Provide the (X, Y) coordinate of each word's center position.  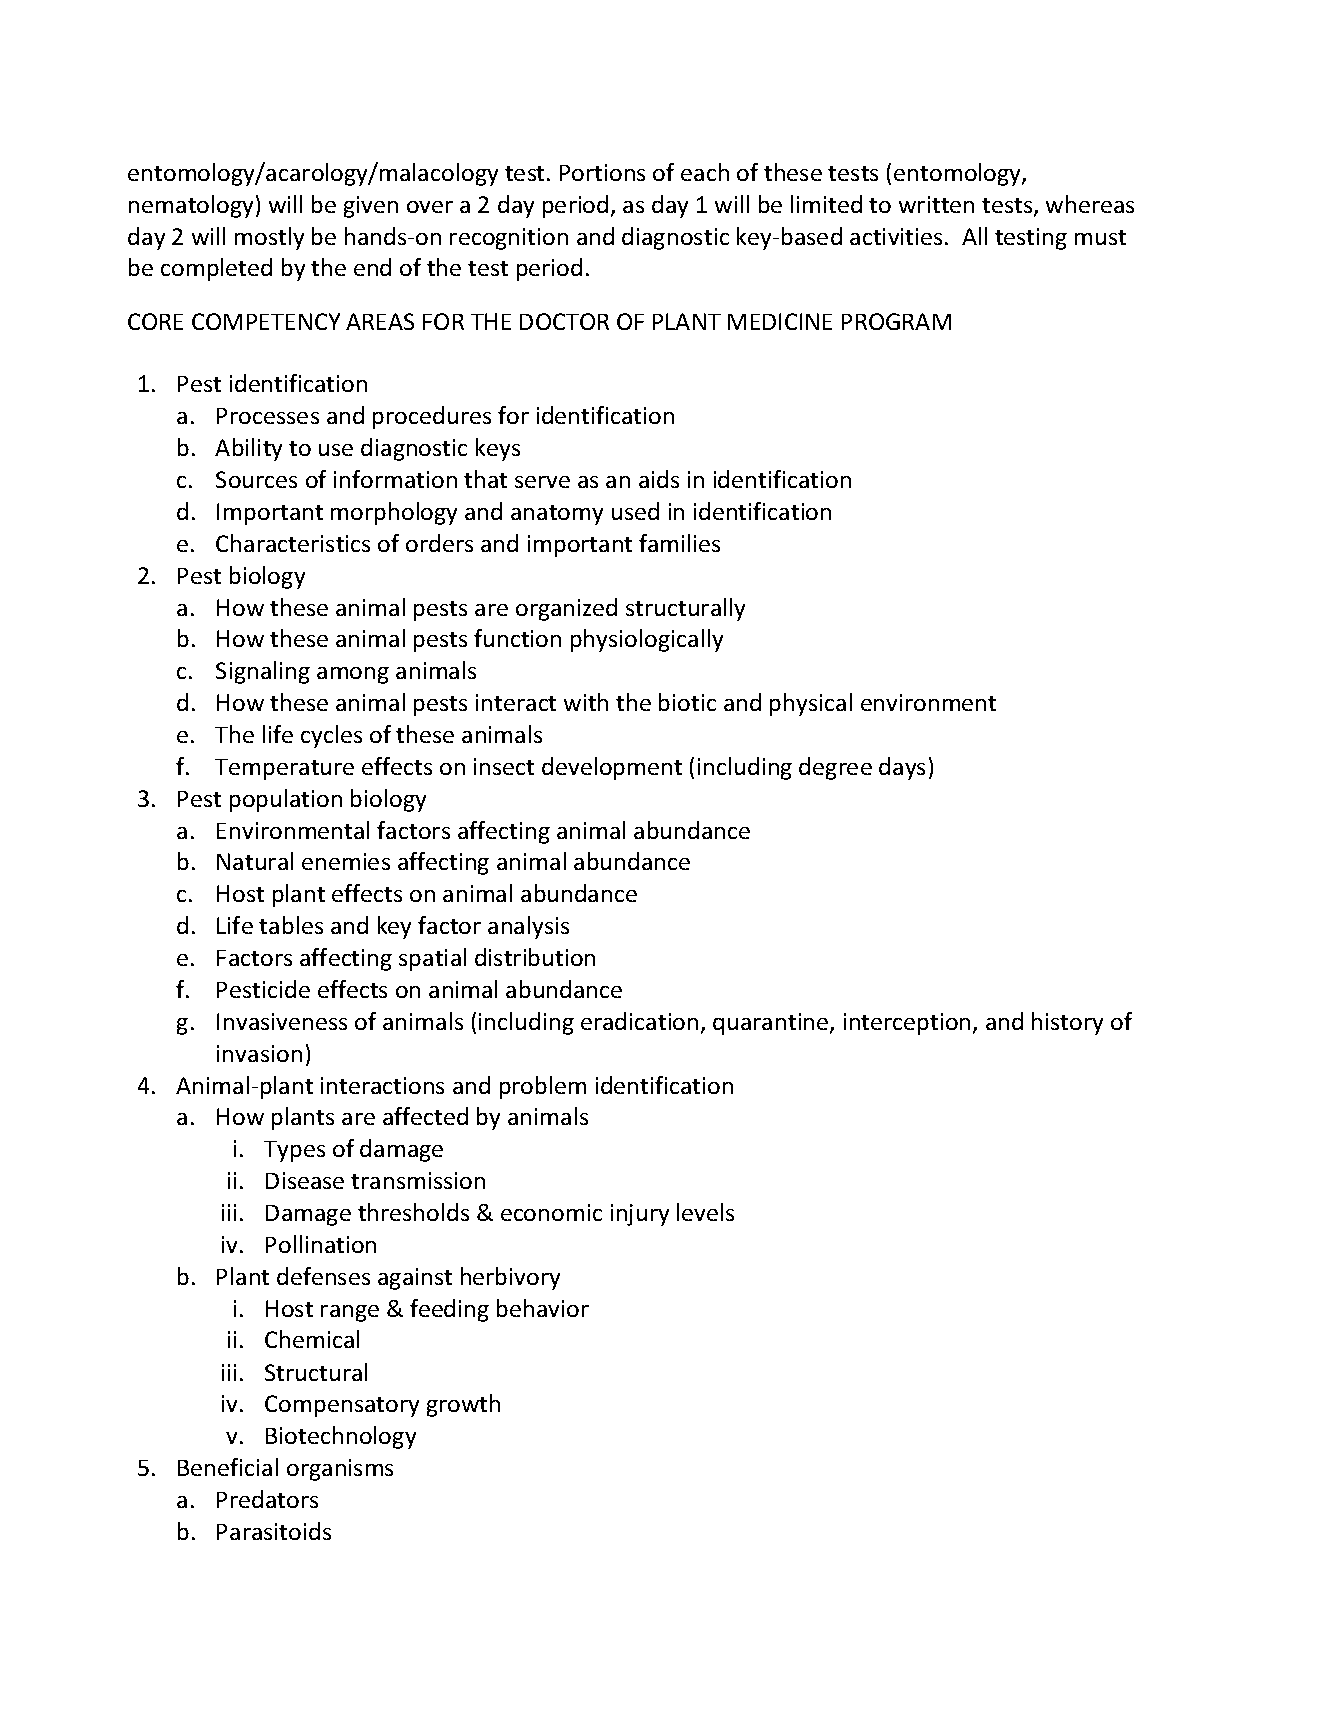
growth (463, 1405)
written (936, 204)
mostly (269, 238)
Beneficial (228, 1467)
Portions (602, 172)
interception (907, 1024)
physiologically (647, 640)
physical (811, 704)
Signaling (263, 672)
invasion (259, 1053)
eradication (639, 1021)
